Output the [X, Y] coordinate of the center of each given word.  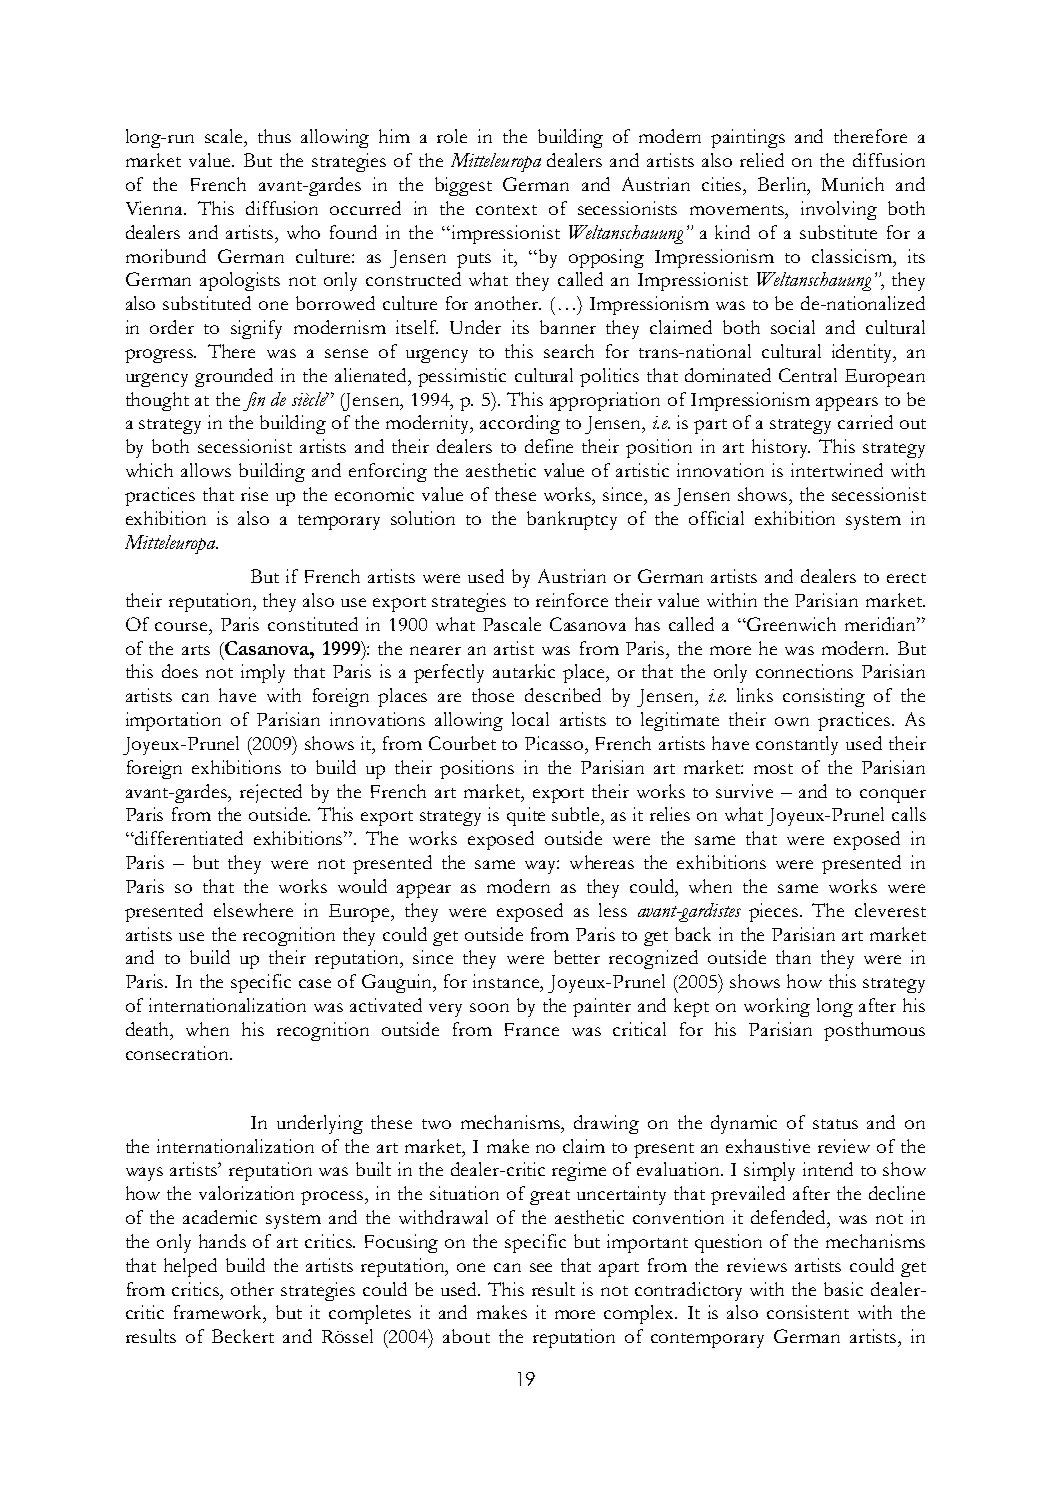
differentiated [188, 838]
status [835, 1124]
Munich [853, 184]
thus [274, 136]
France [532, 1029]
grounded [234, 377]
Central [808, 375]
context [506, 210]
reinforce [572, 600]
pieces [775, 912]
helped [190, 1267]
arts [196, 650]
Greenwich [791, 624]
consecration [179, 1053]
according [520, 424]
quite [526, 816]
